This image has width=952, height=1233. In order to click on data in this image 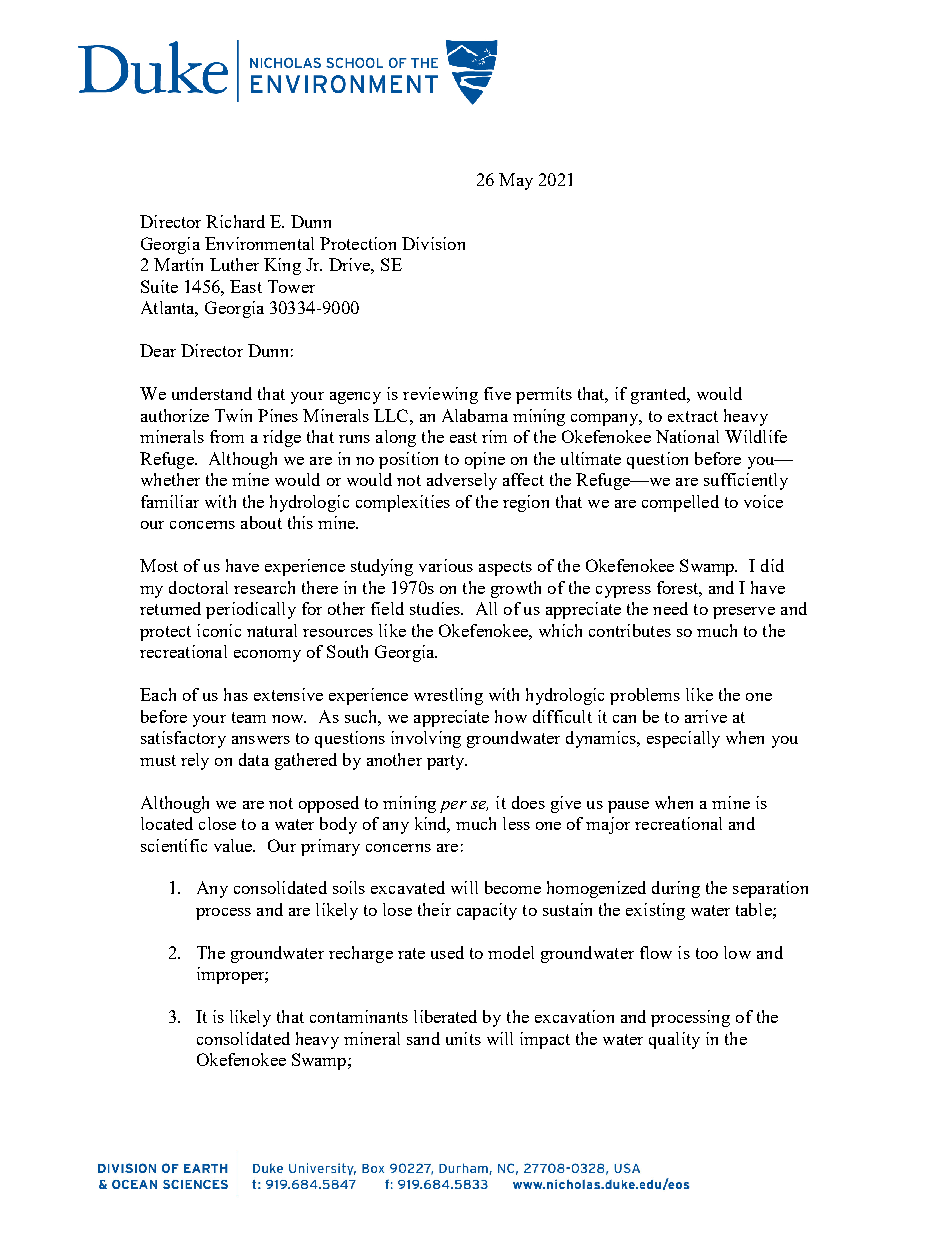, I will do `click(254, 759)`.
